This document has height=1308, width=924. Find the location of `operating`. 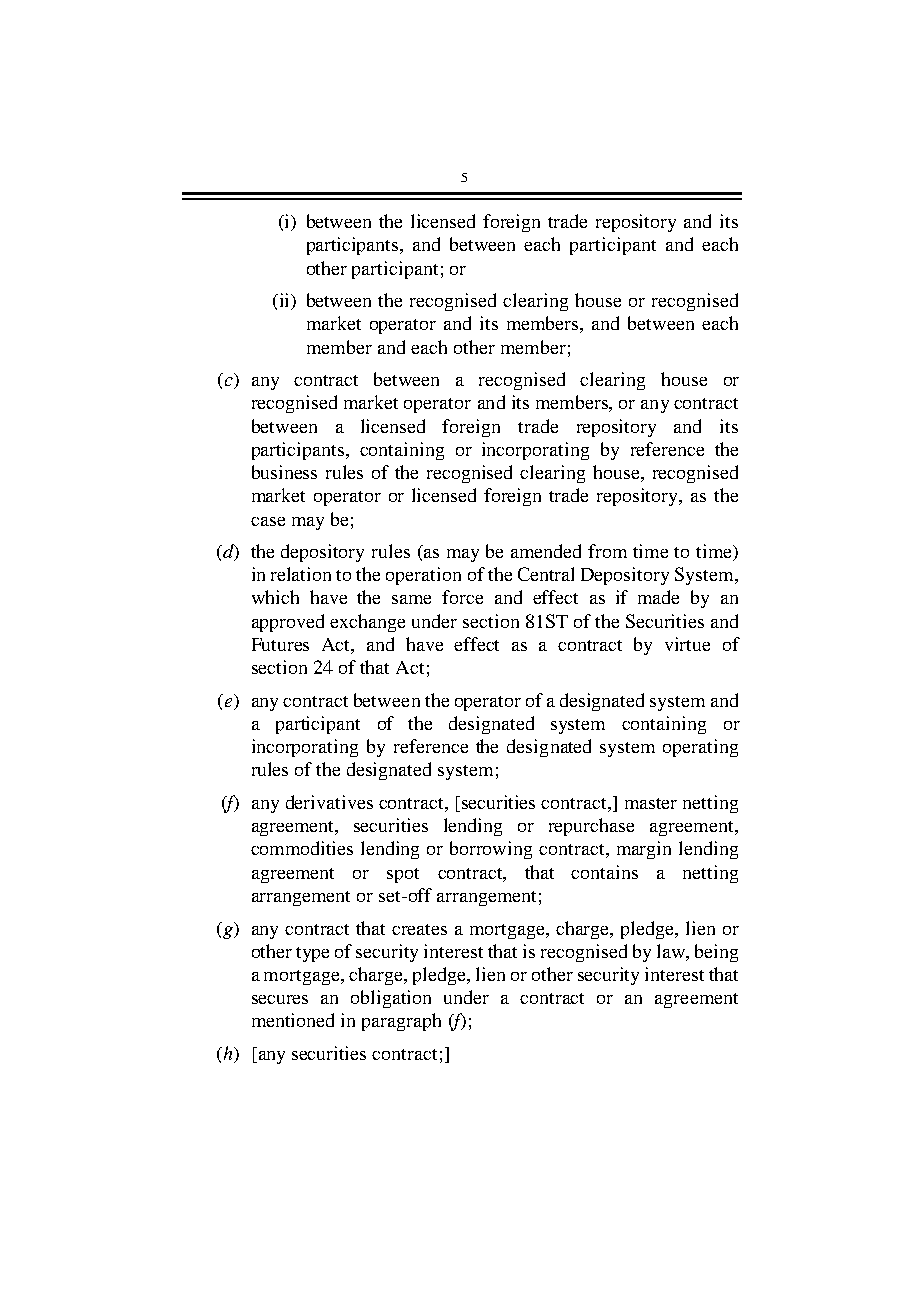

operating is located at coordinates (700, 748).
